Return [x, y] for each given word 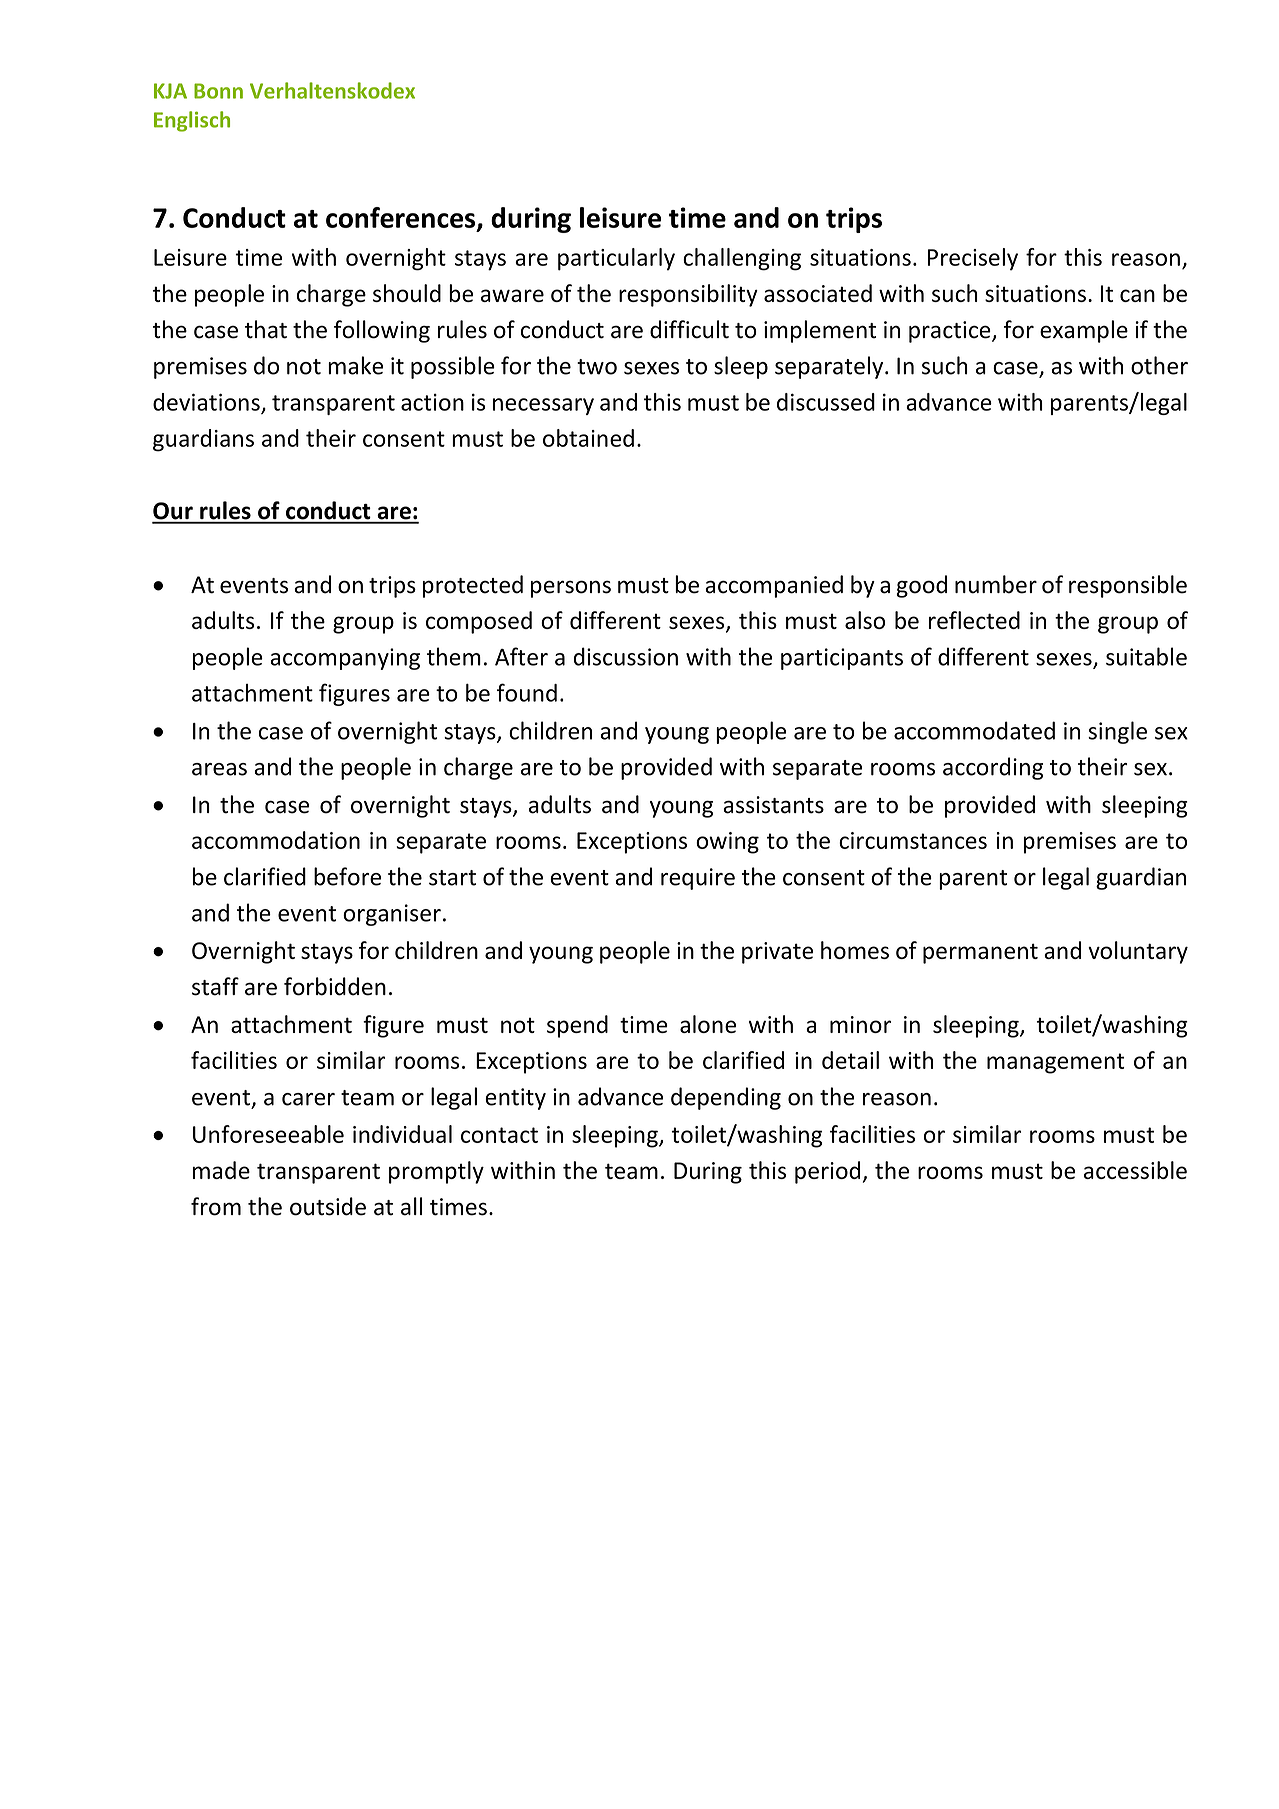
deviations [207, 403]
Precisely [973, 259]
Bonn [218, 91]
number [996, 584]
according [993, 768]
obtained [588, 438]
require [698, 879]
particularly [616, 259]
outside [328, 1206]
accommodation [276, 840]
